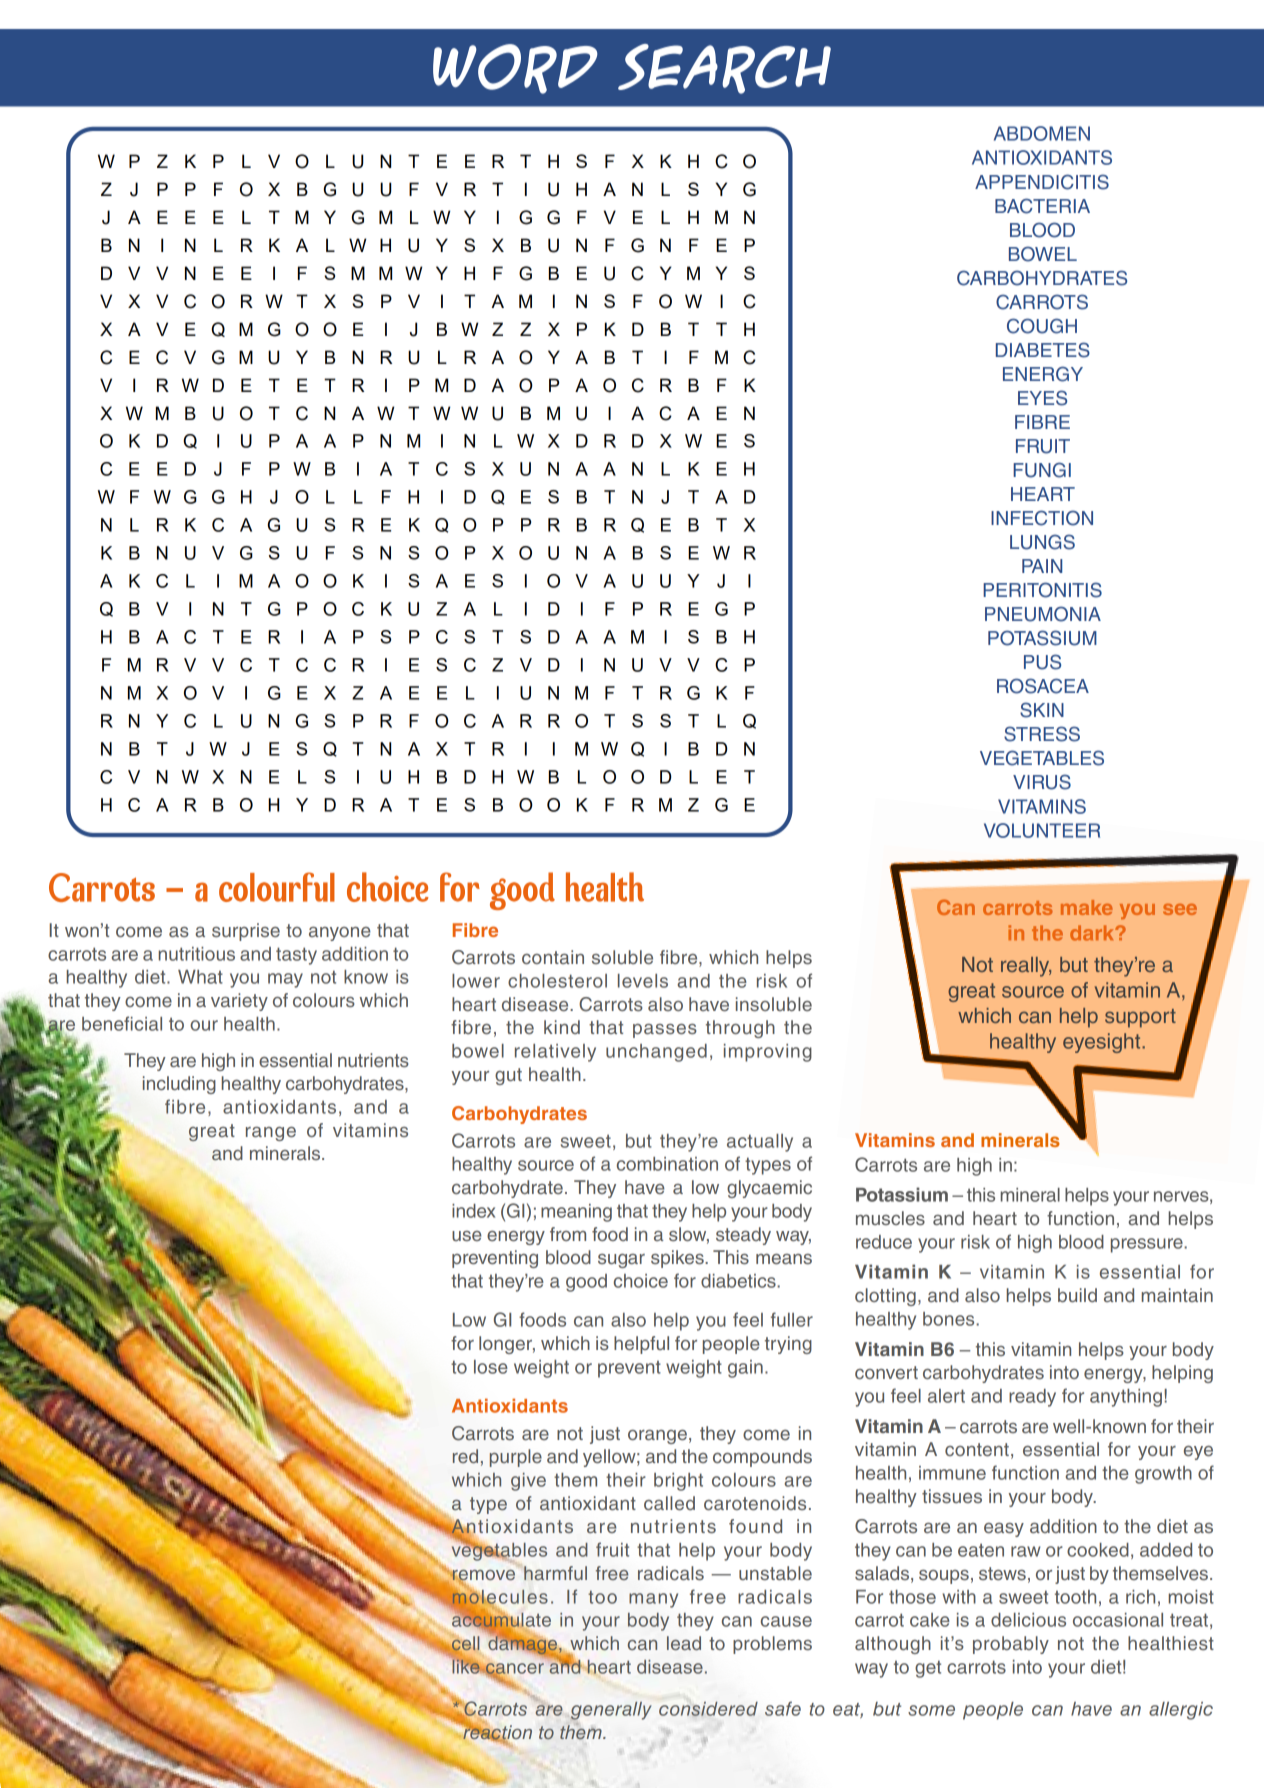 This screenshot has width=1264, height=1788. What do you see at coordinates (515, 69) in the screenshot?
I see `WORD` at bounding box center [515, 69].
